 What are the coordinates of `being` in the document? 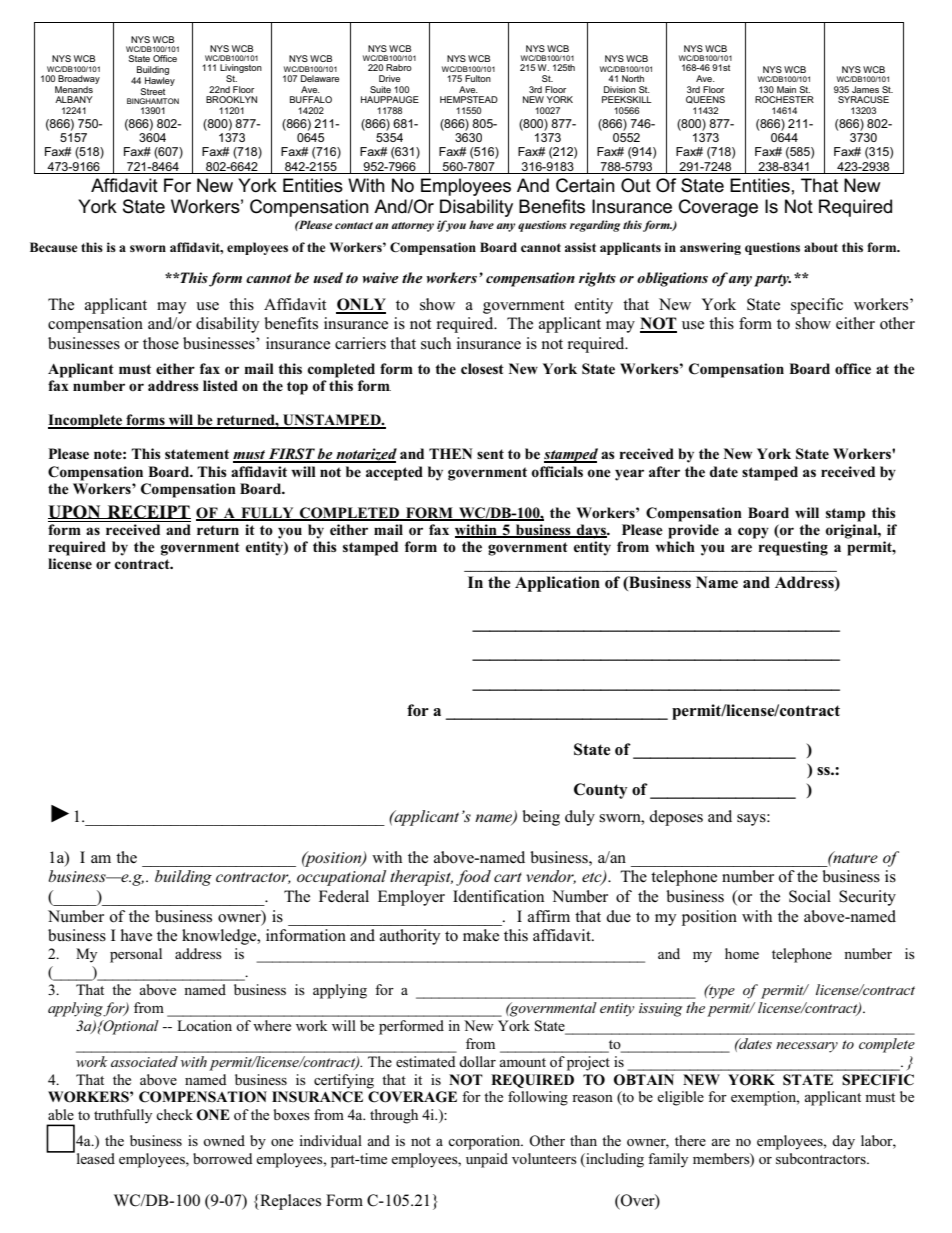 It's located at (541, 818).
